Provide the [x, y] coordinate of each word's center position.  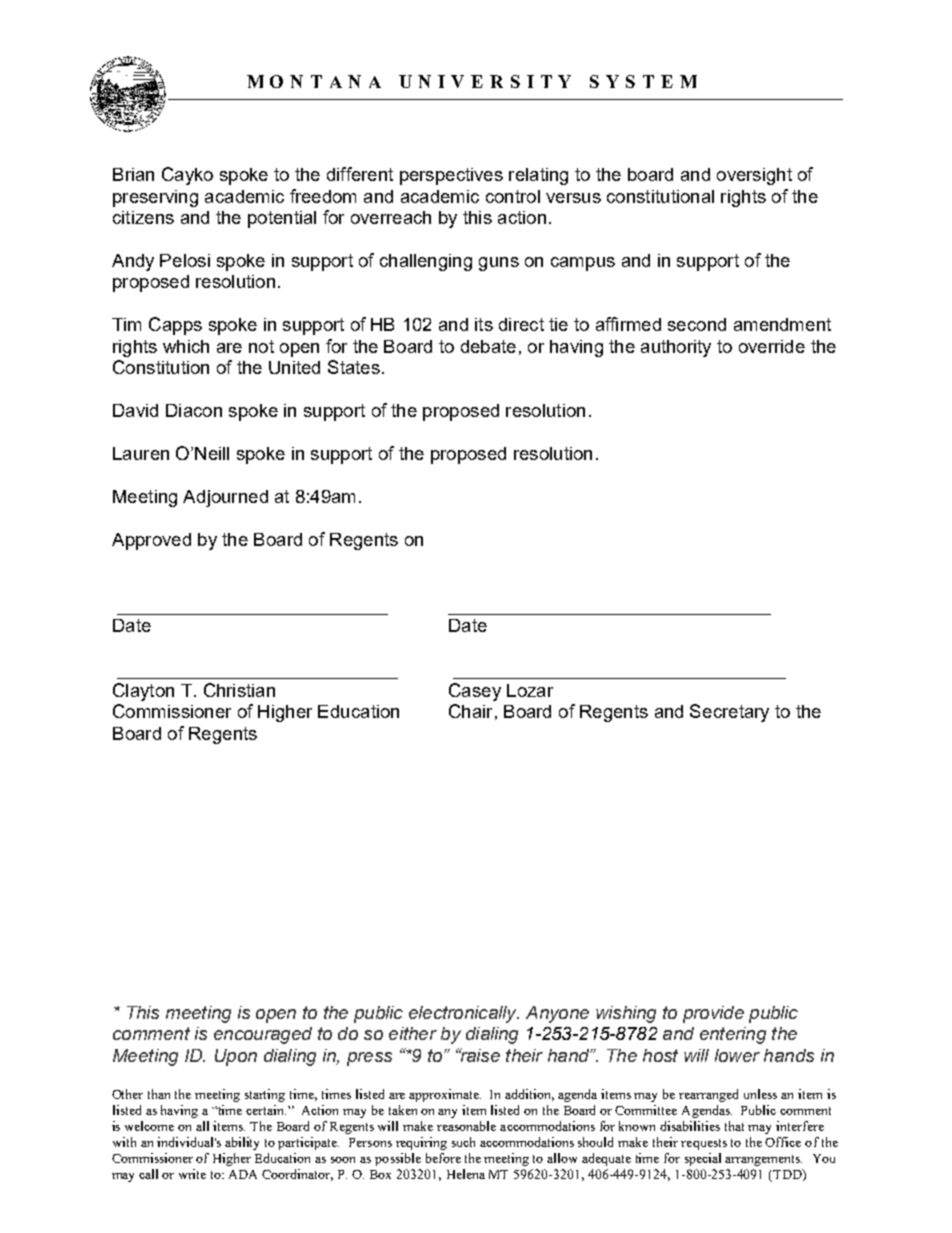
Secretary [729, 713]
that [734, 1126]
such [463, 1142]
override [772, 346]
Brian [133, 174]
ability [242, 1143]
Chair [470, 711]
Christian [239, 690]
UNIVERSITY [485, 81]
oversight [754, 176]
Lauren [141, 453]
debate [488, 346]
